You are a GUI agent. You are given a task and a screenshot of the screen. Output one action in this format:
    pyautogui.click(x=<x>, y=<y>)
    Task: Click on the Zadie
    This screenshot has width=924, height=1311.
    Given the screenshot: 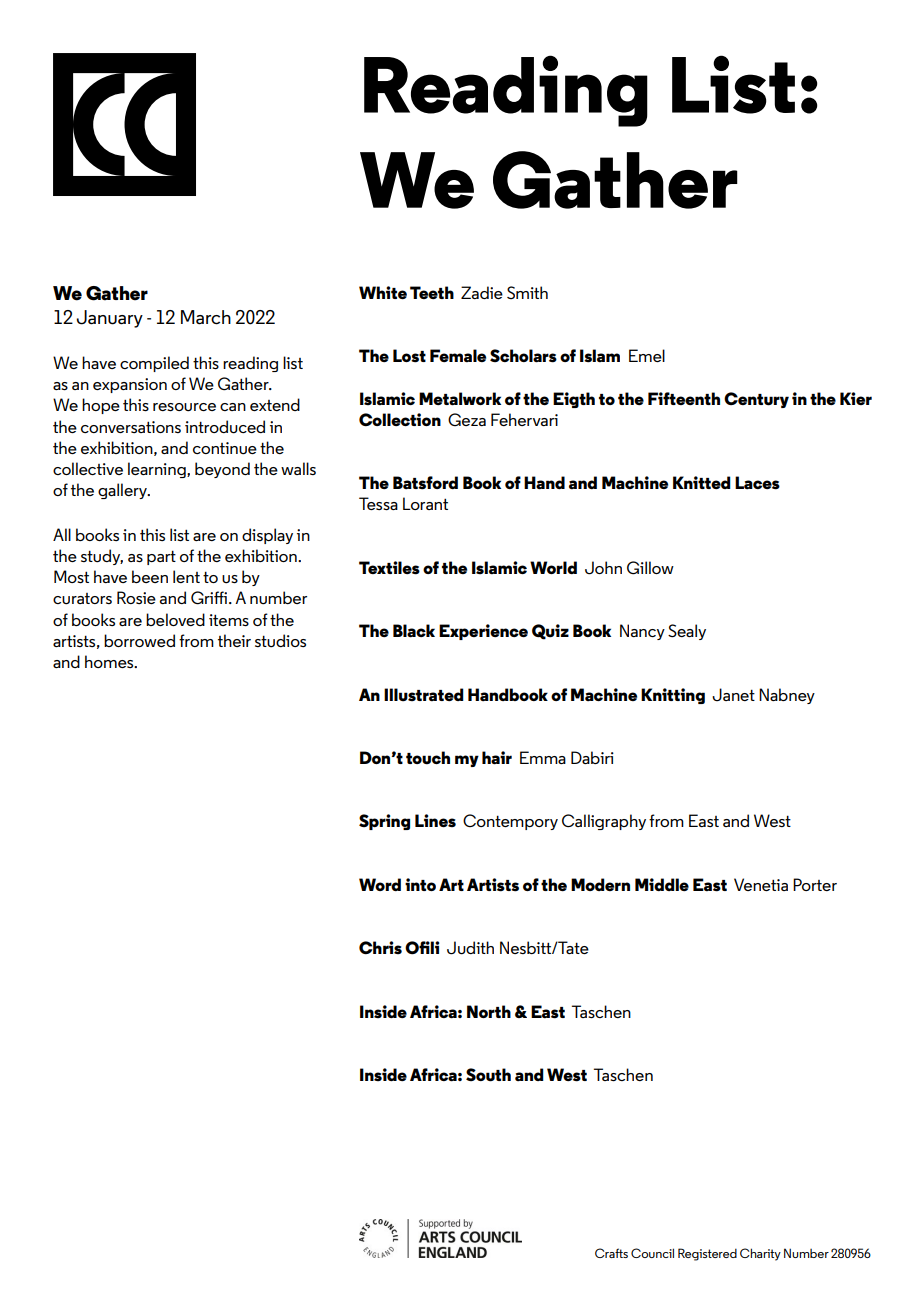 What is the action you would take?
    pyautogui.click(x=482, y=292)
